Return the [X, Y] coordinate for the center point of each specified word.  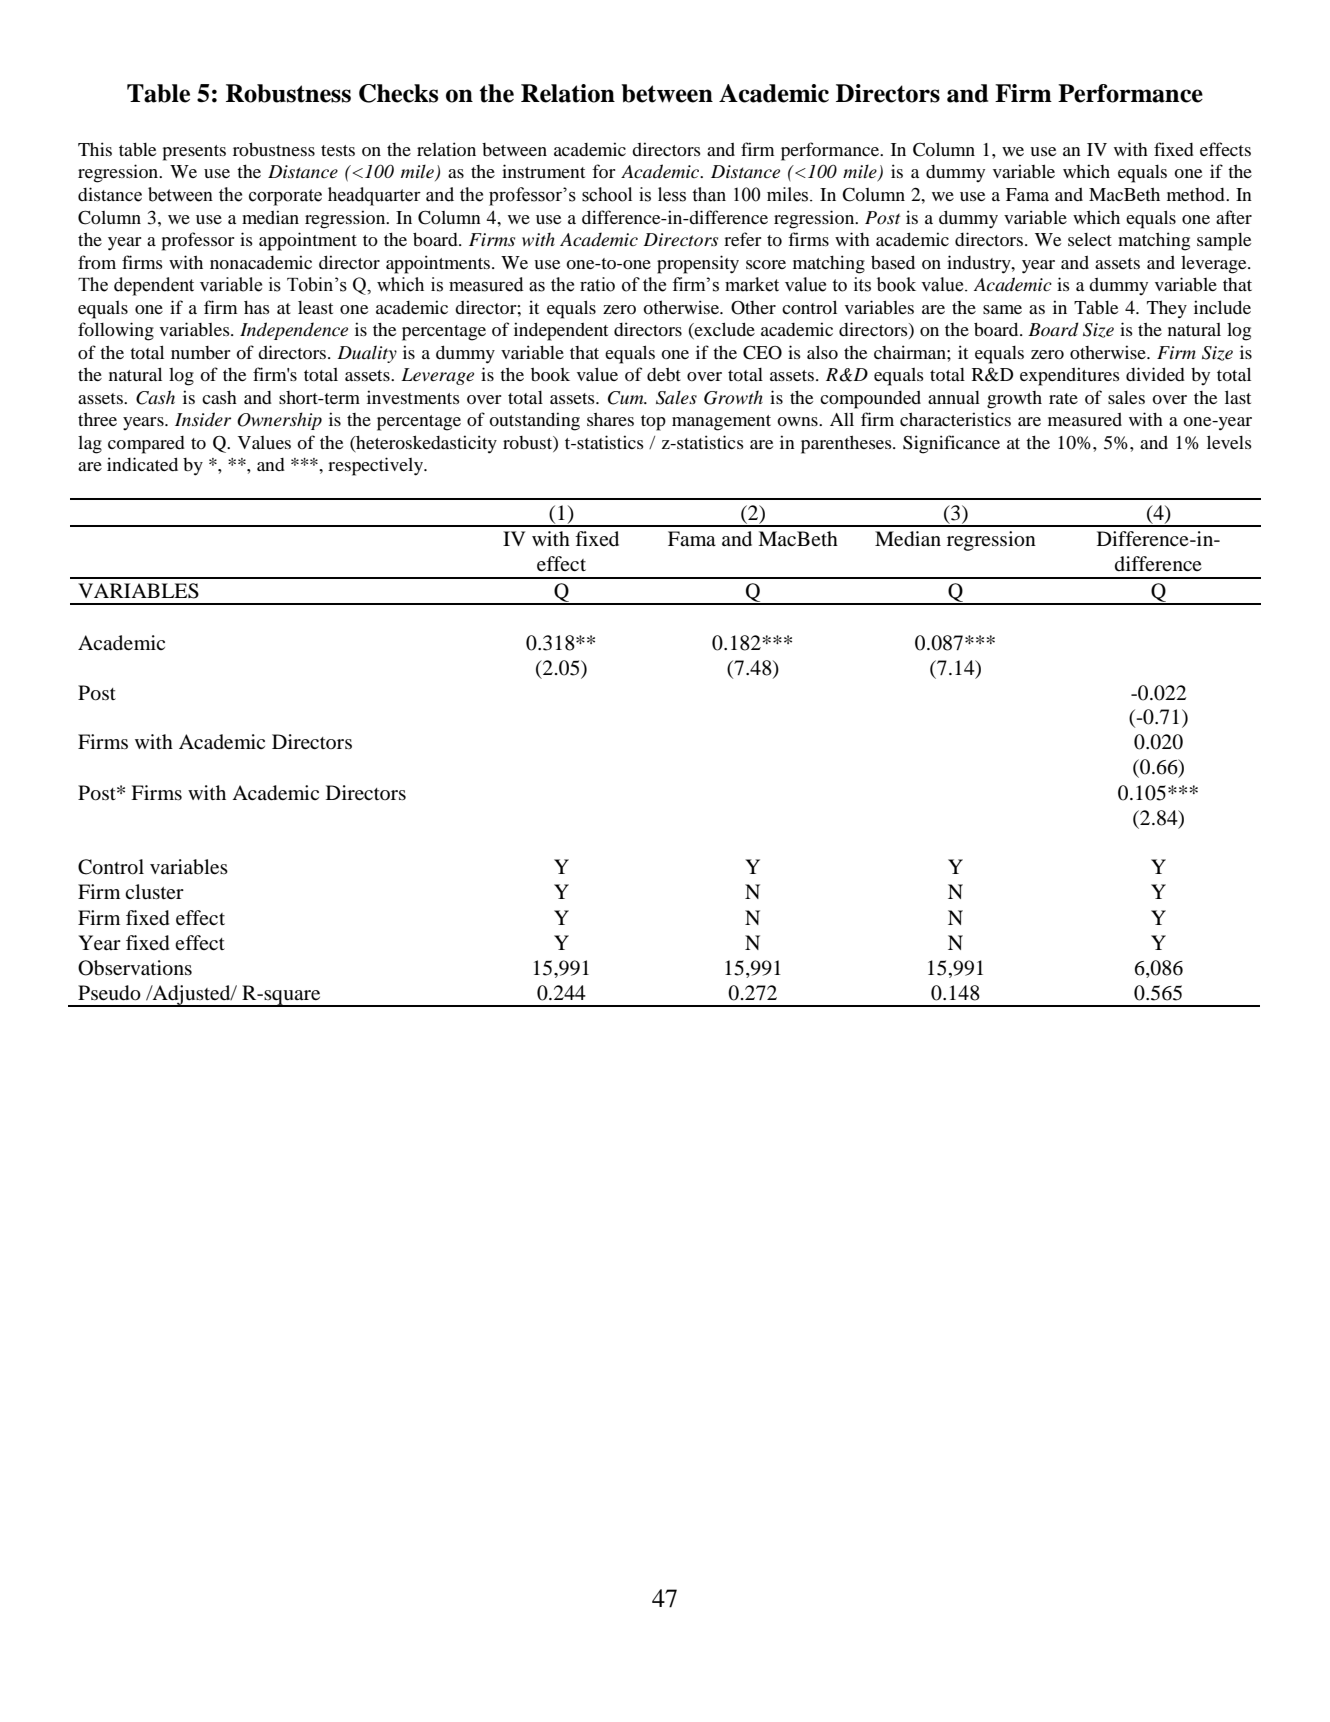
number [201, 352]
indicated [142, 464]
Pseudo [109, 993]
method [1197, 194]
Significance [951, 444]
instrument [543, 171]
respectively [376, 466]
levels [1229, 442]
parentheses [847, 444]
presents [194, 153]
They [1167, 309]
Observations [135, 968]
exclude [724, 330]
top [653, 423]
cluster [154, 892]
